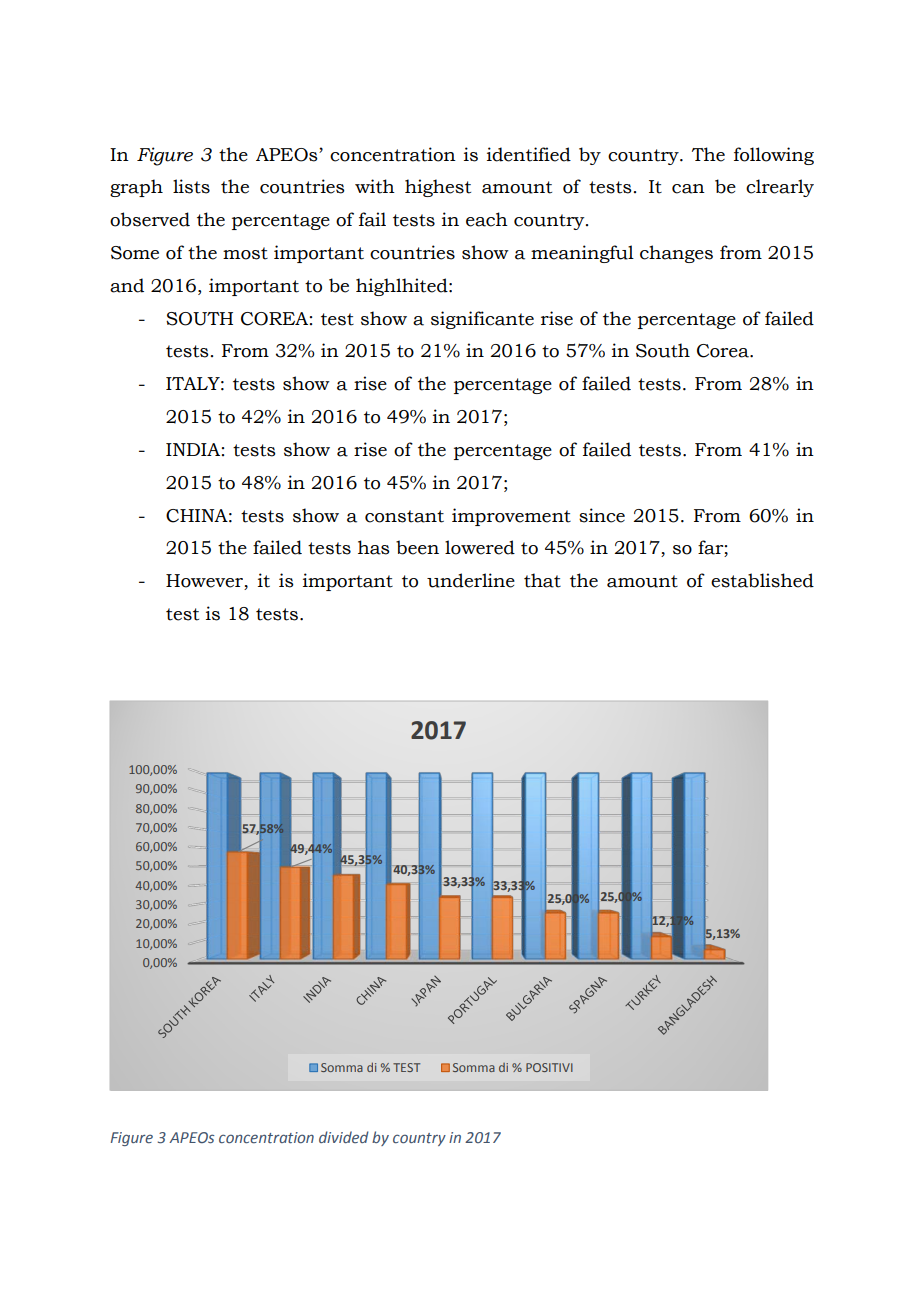 The width and height of the page is (924, 1308). Describe the element at coordinates (542, 580) in the page. I see `that` at that location.
